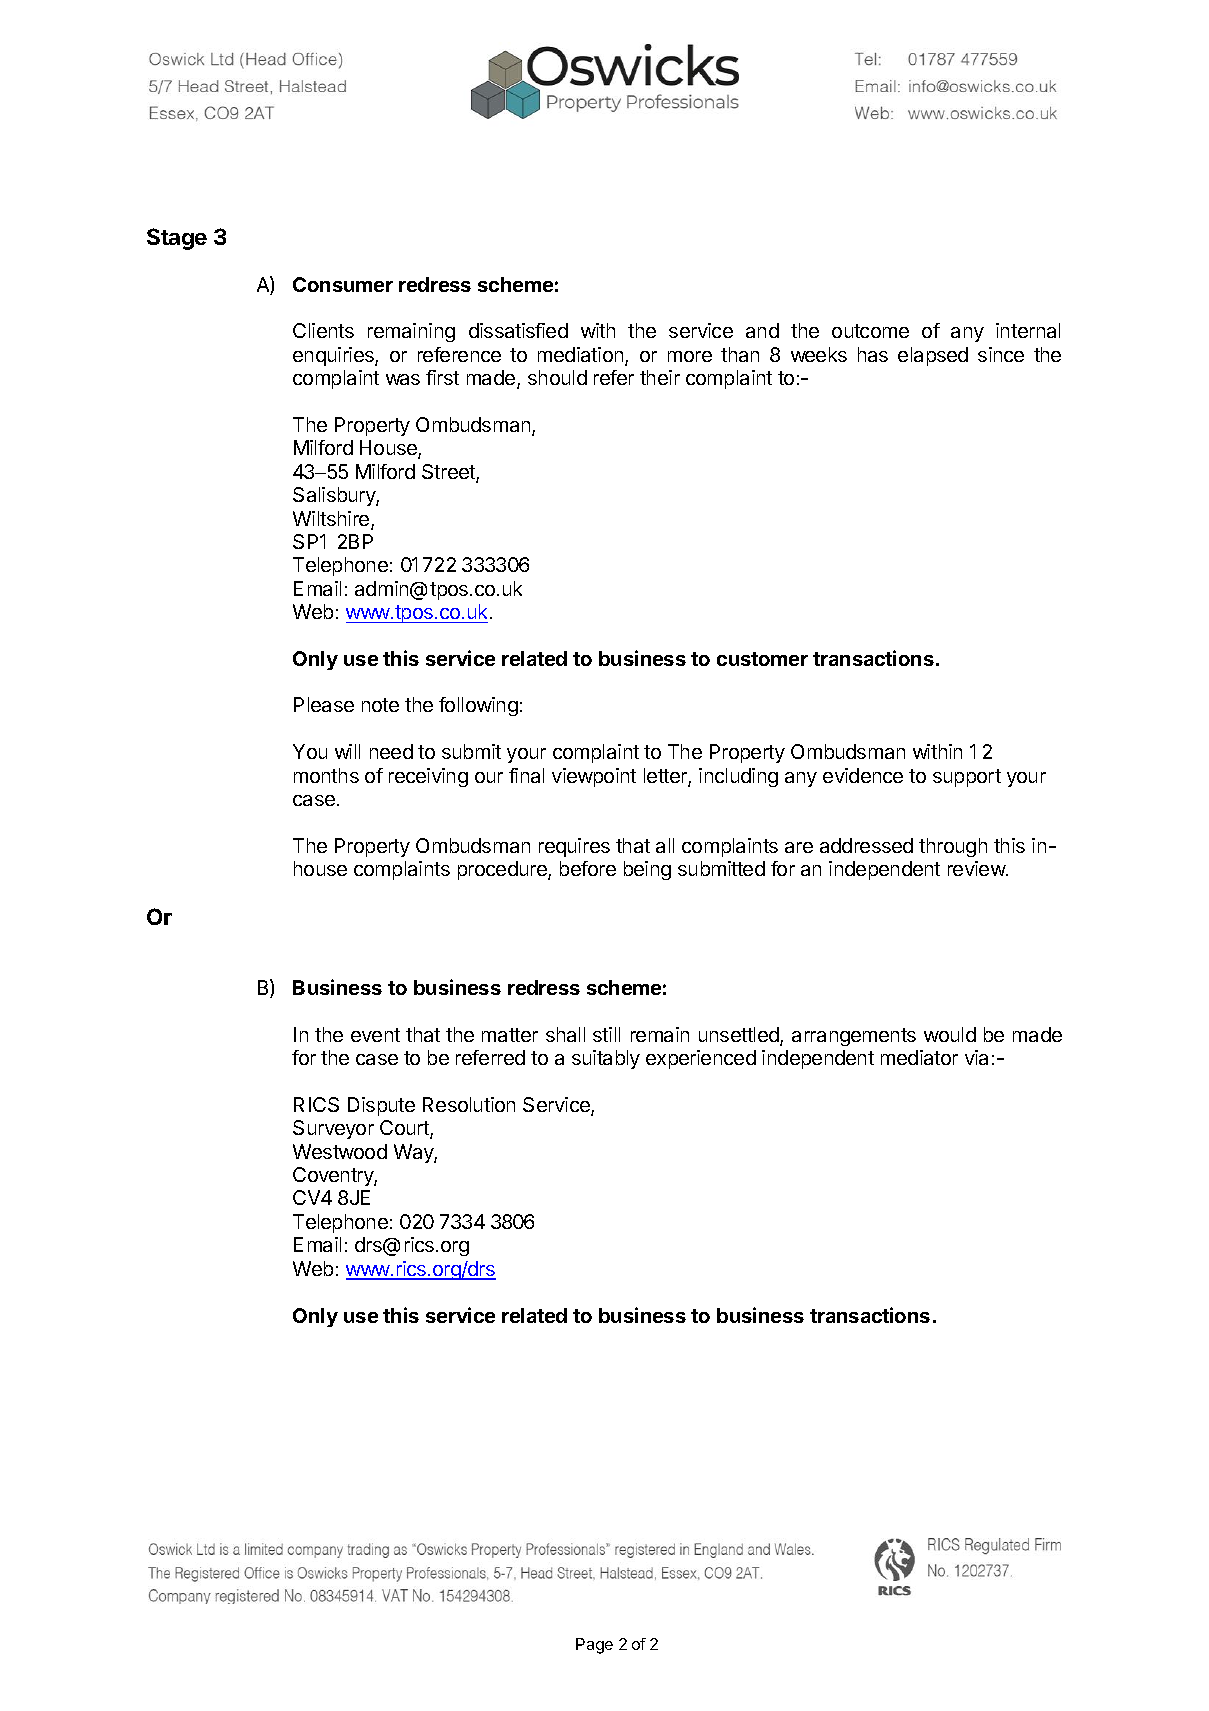 This image has width=1209, height=1711. What do you see at coordinates (870, 331) in the image?
I see `outcome` at bounding box center [870, 331].
